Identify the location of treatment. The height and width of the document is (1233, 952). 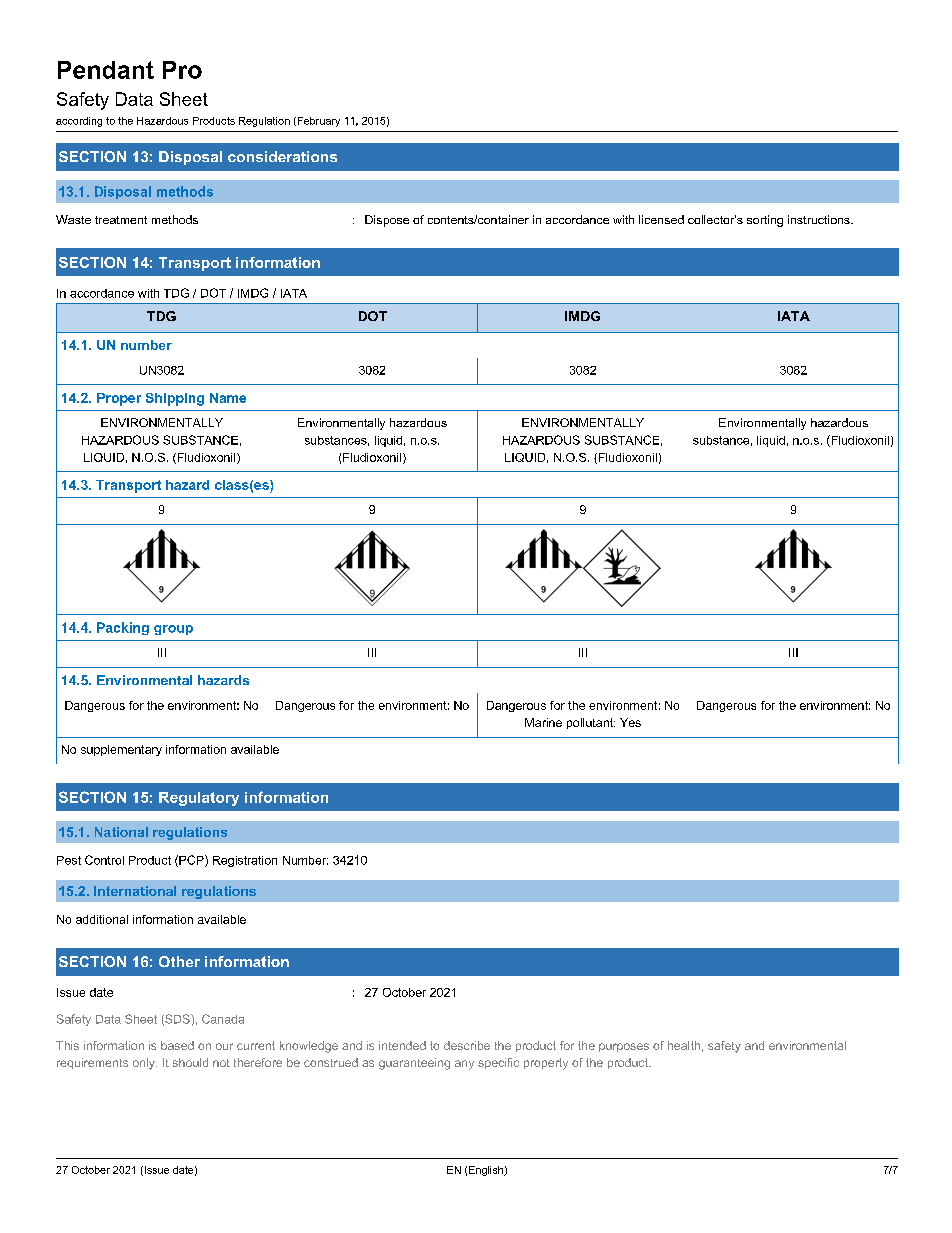
(121, 220).
